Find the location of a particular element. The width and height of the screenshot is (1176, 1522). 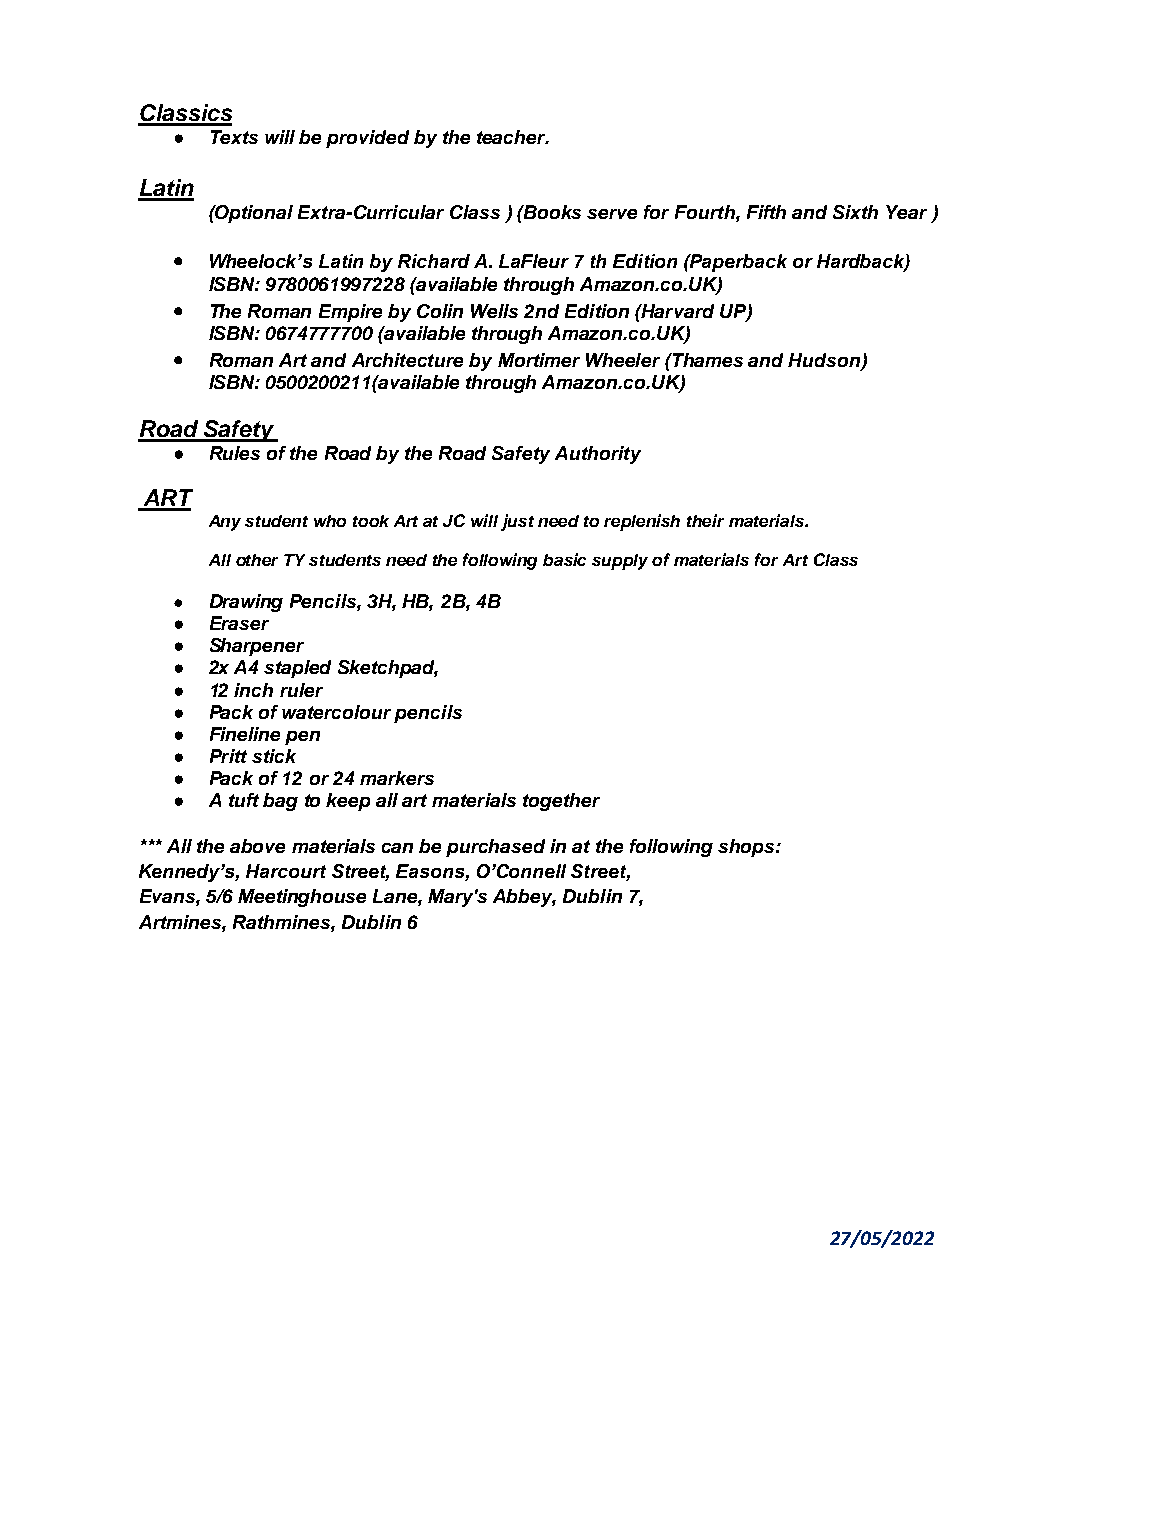

serve is located at coordinates (612, 214).
